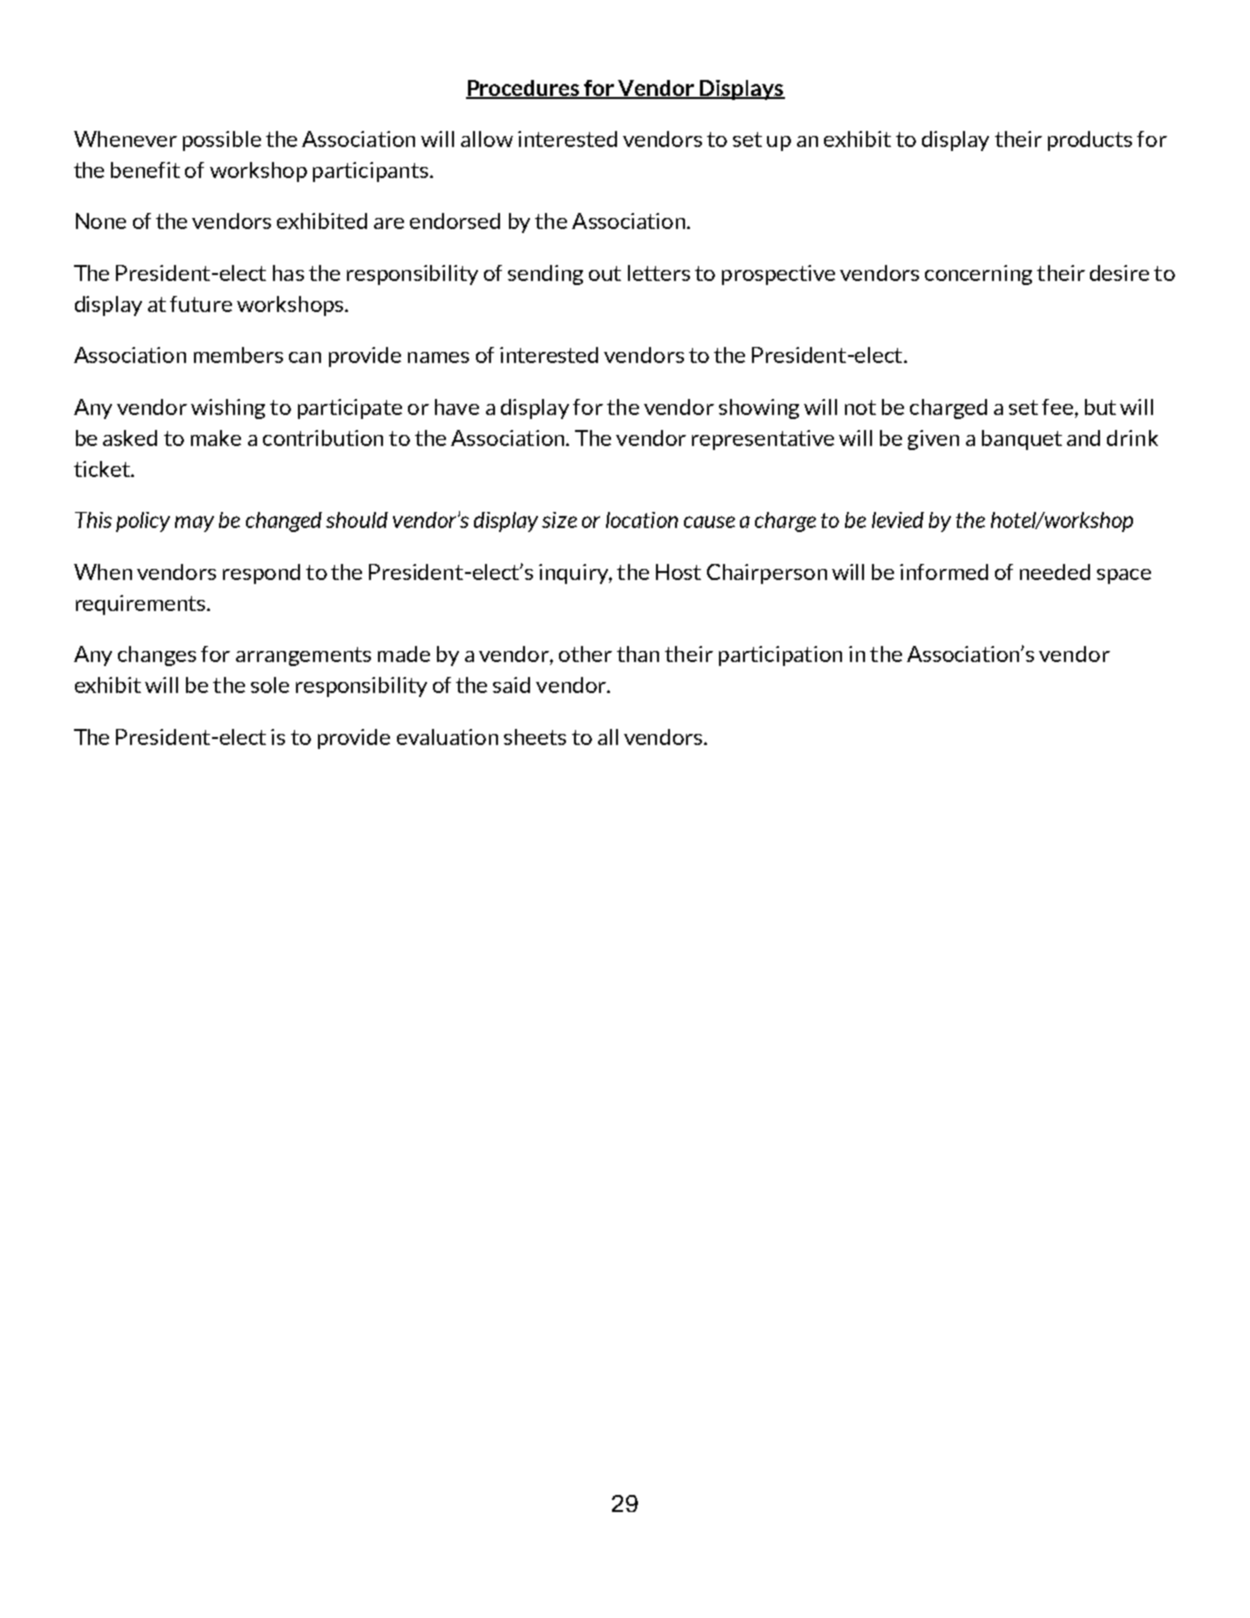 This screenshot has width=1250, height=1618. Describe the element at coordinates (574, 574) in the screenshot. I see `inquiry` at that location.
